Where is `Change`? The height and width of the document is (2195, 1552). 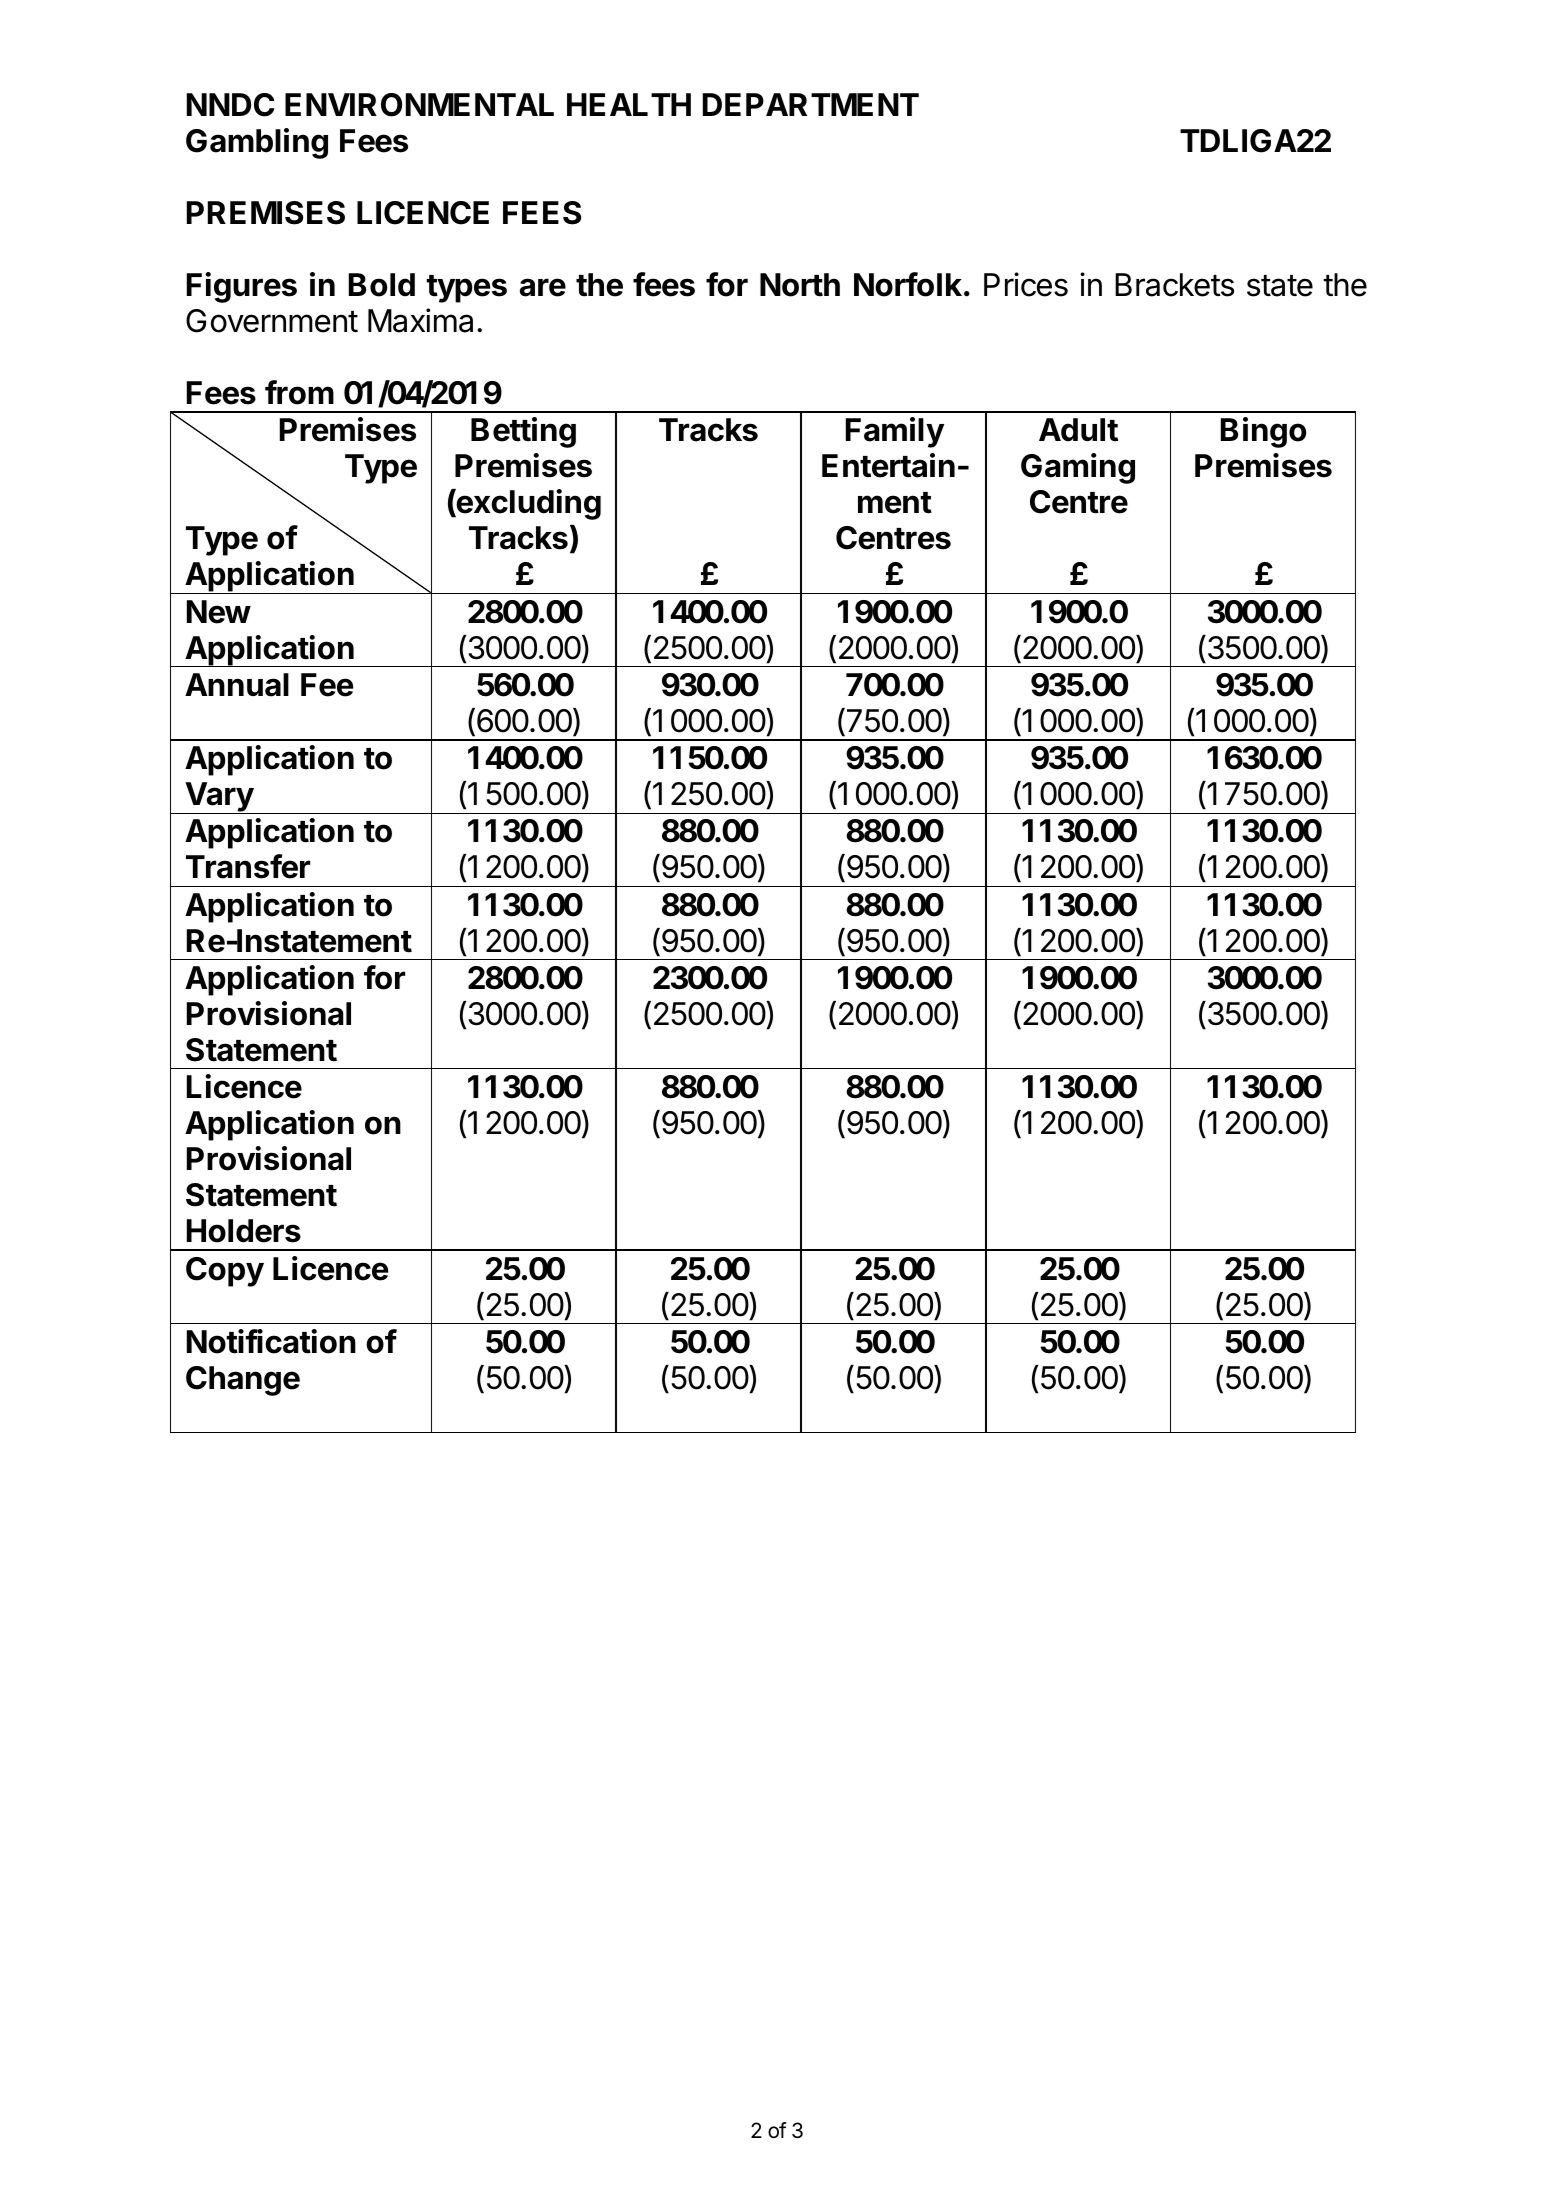 Change is located at coordinates (243, 1381).
